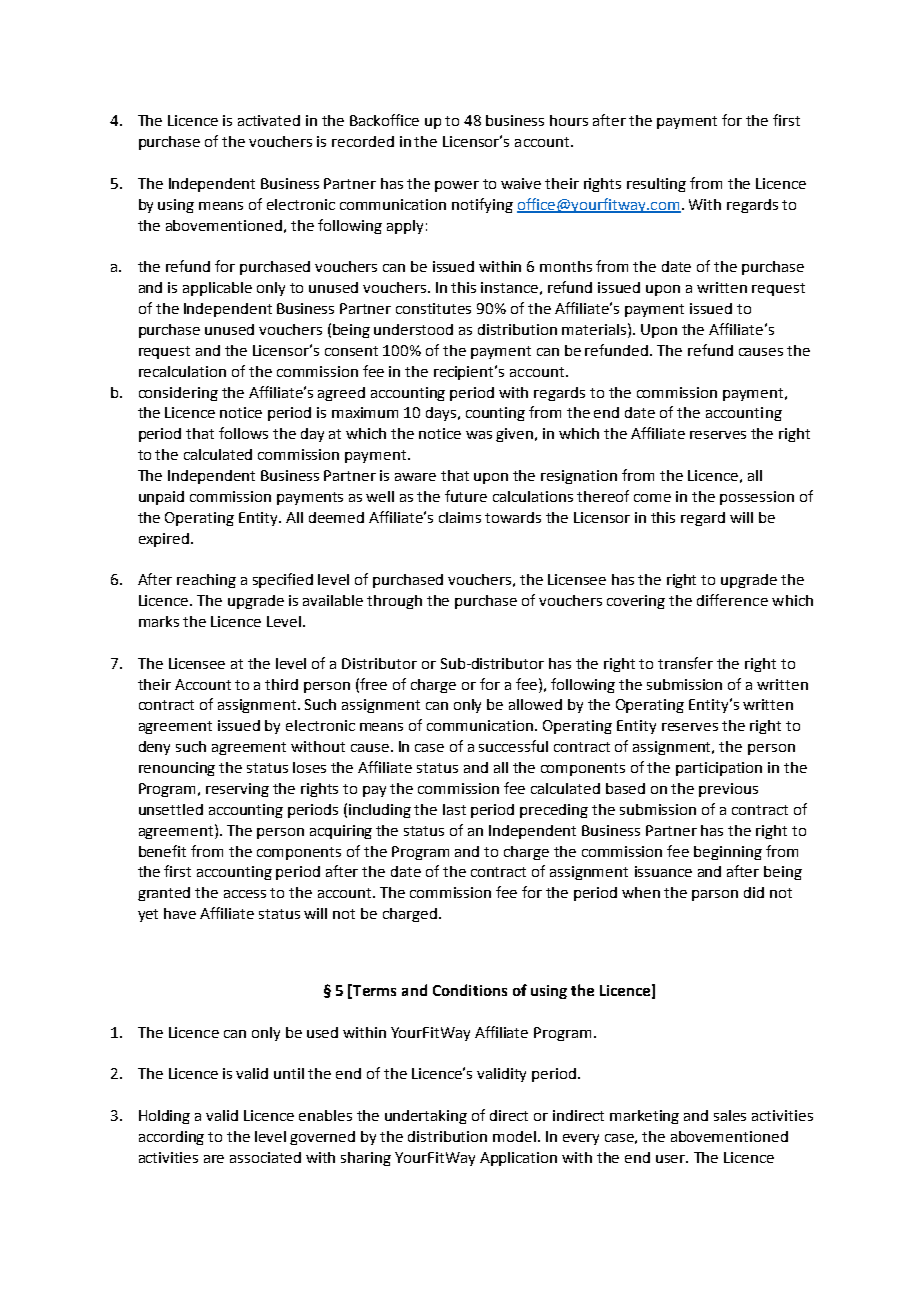 The width and height of the screenshot is (924, 1308). I want to click on days, so click(442, 414).
